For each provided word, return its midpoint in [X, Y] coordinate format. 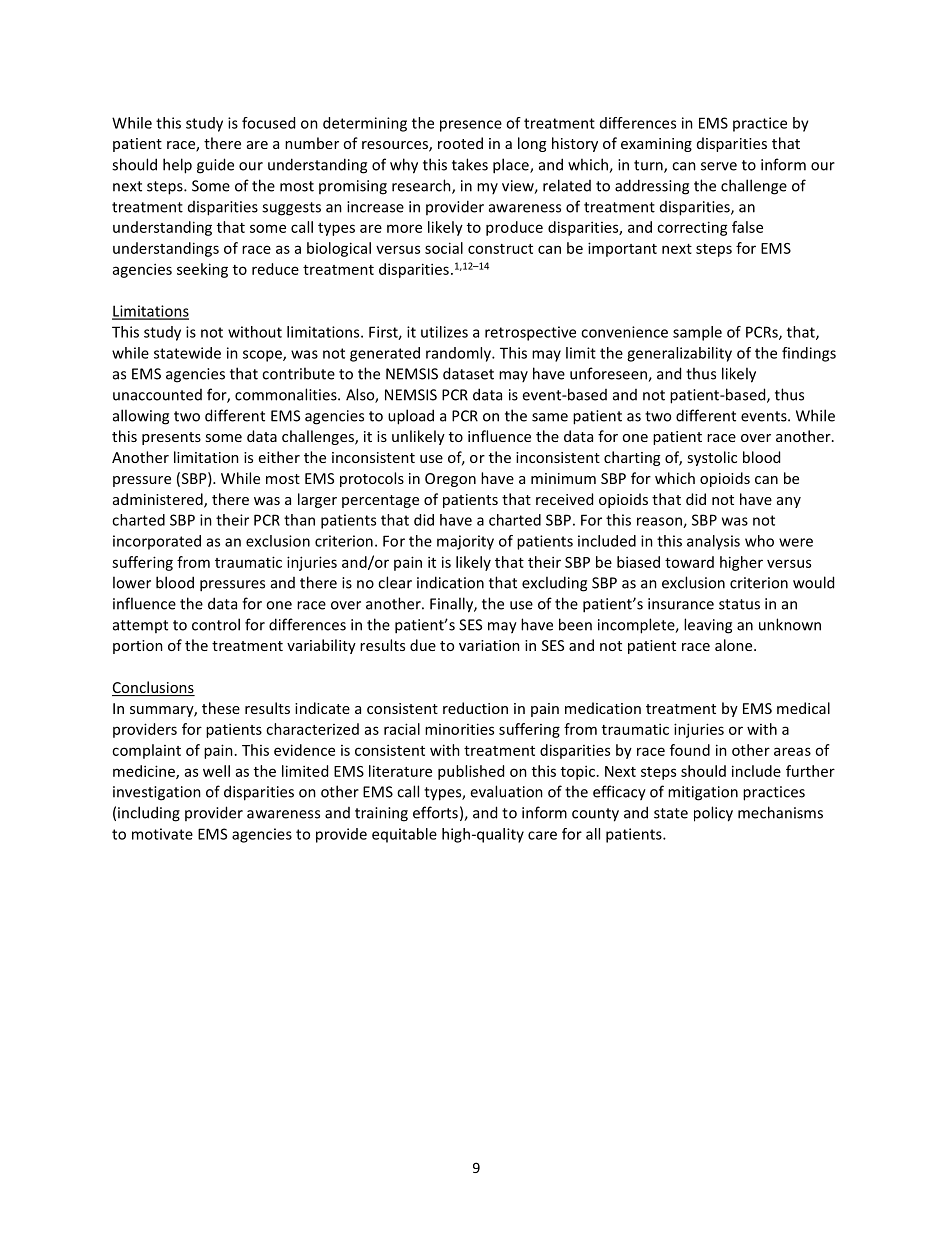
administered [159, 500]
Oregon [450, 480]
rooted [460, 143]
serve [719, 166]
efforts [435, 812]
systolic [712, 458]
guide [215, 166]
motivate [162, 834]
